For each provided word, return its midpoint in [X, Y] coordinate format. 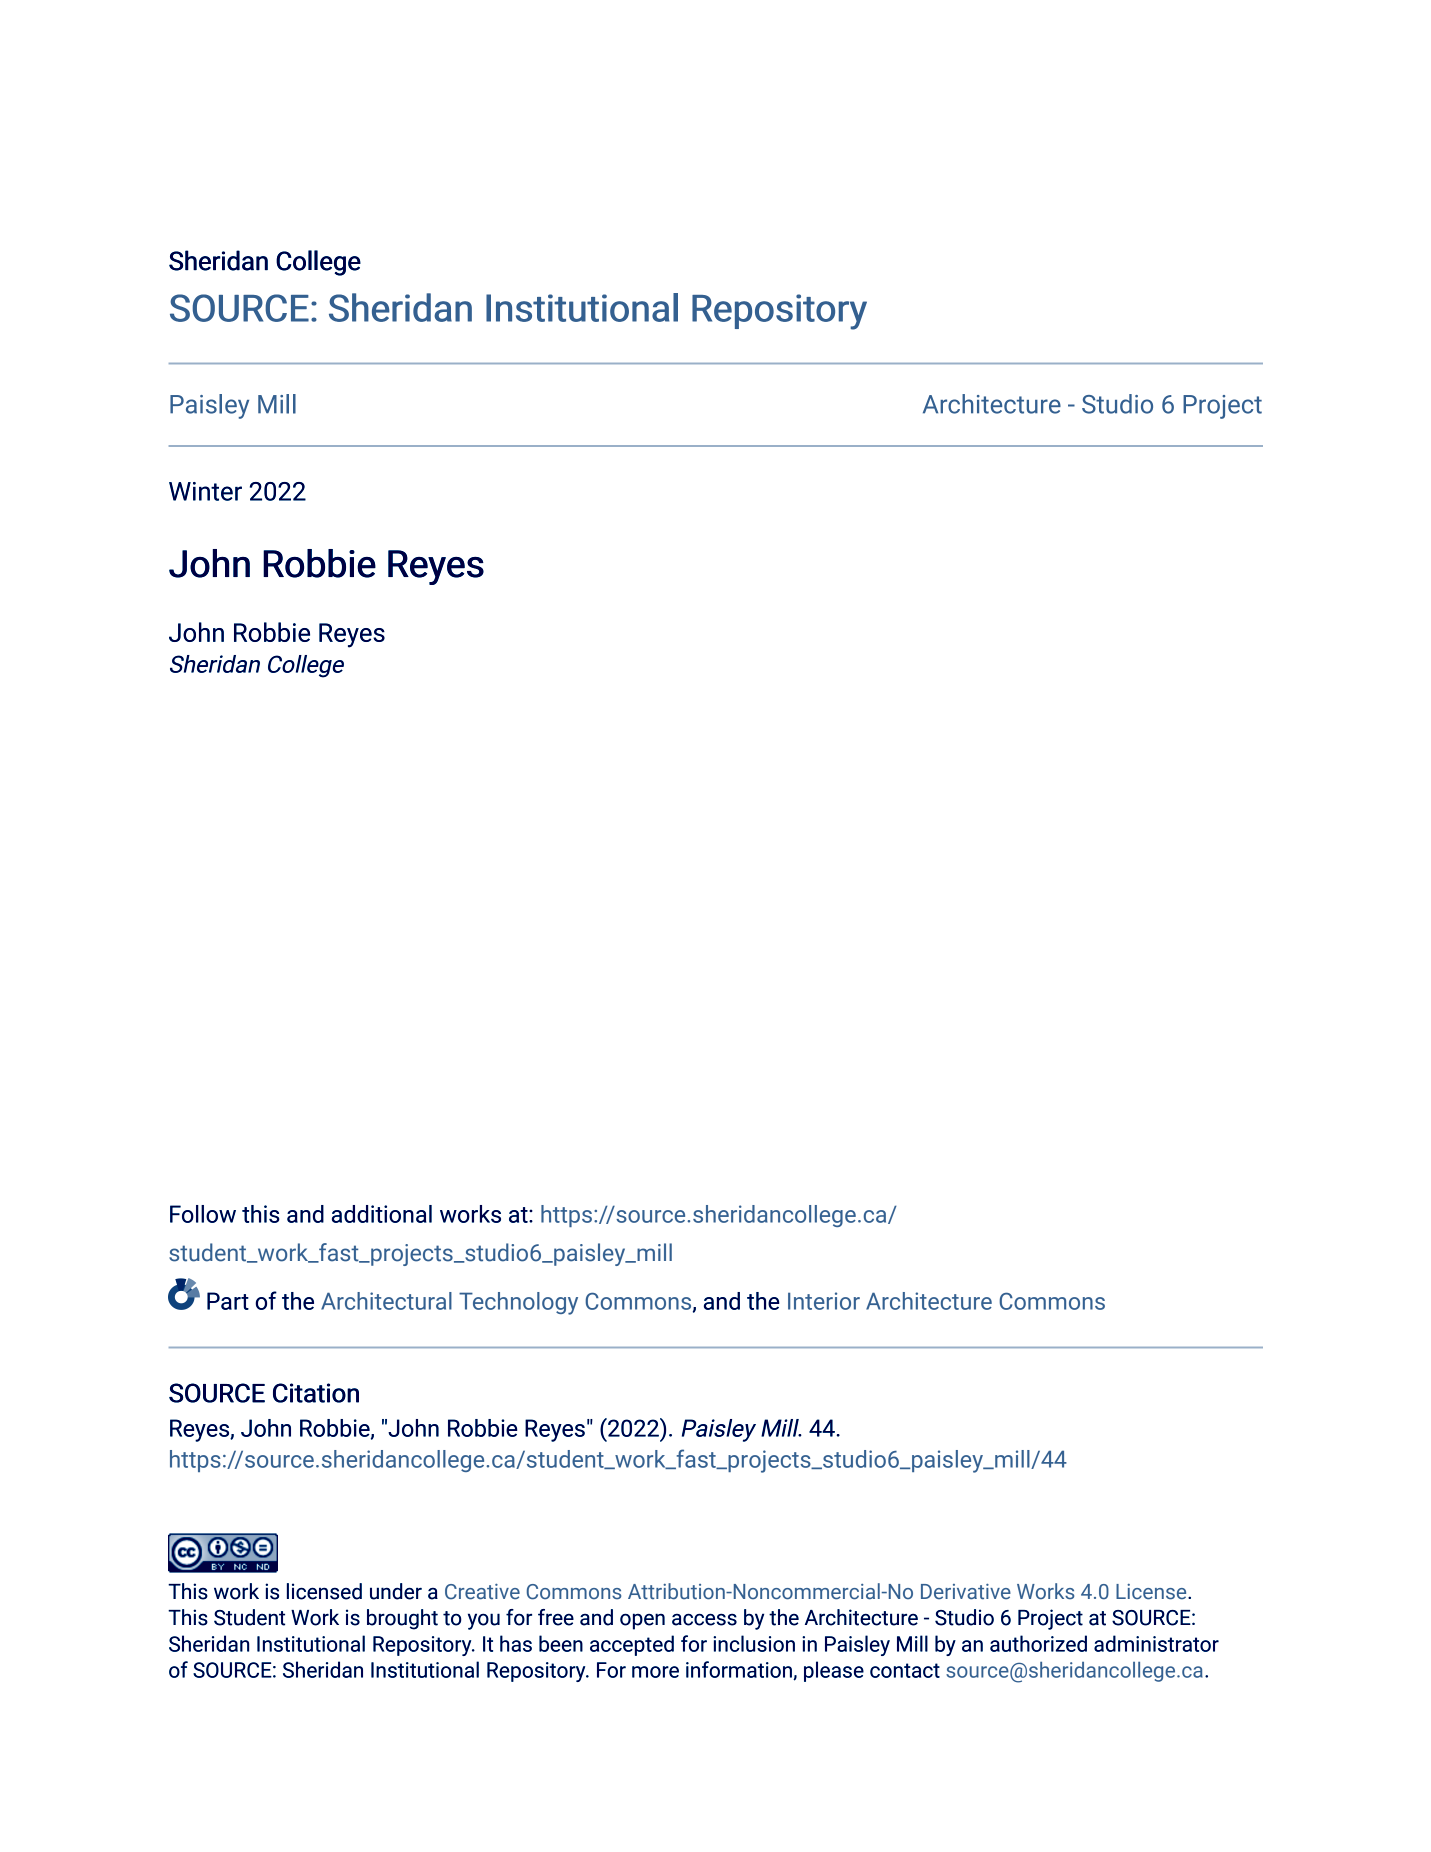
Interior [824, 1301]
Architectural [386, 1301]
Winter [205, 491]
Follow [203, 1214]
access [704, 1619]
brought [402, 1619]
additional [382, 1214]
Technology [518, 1303]
